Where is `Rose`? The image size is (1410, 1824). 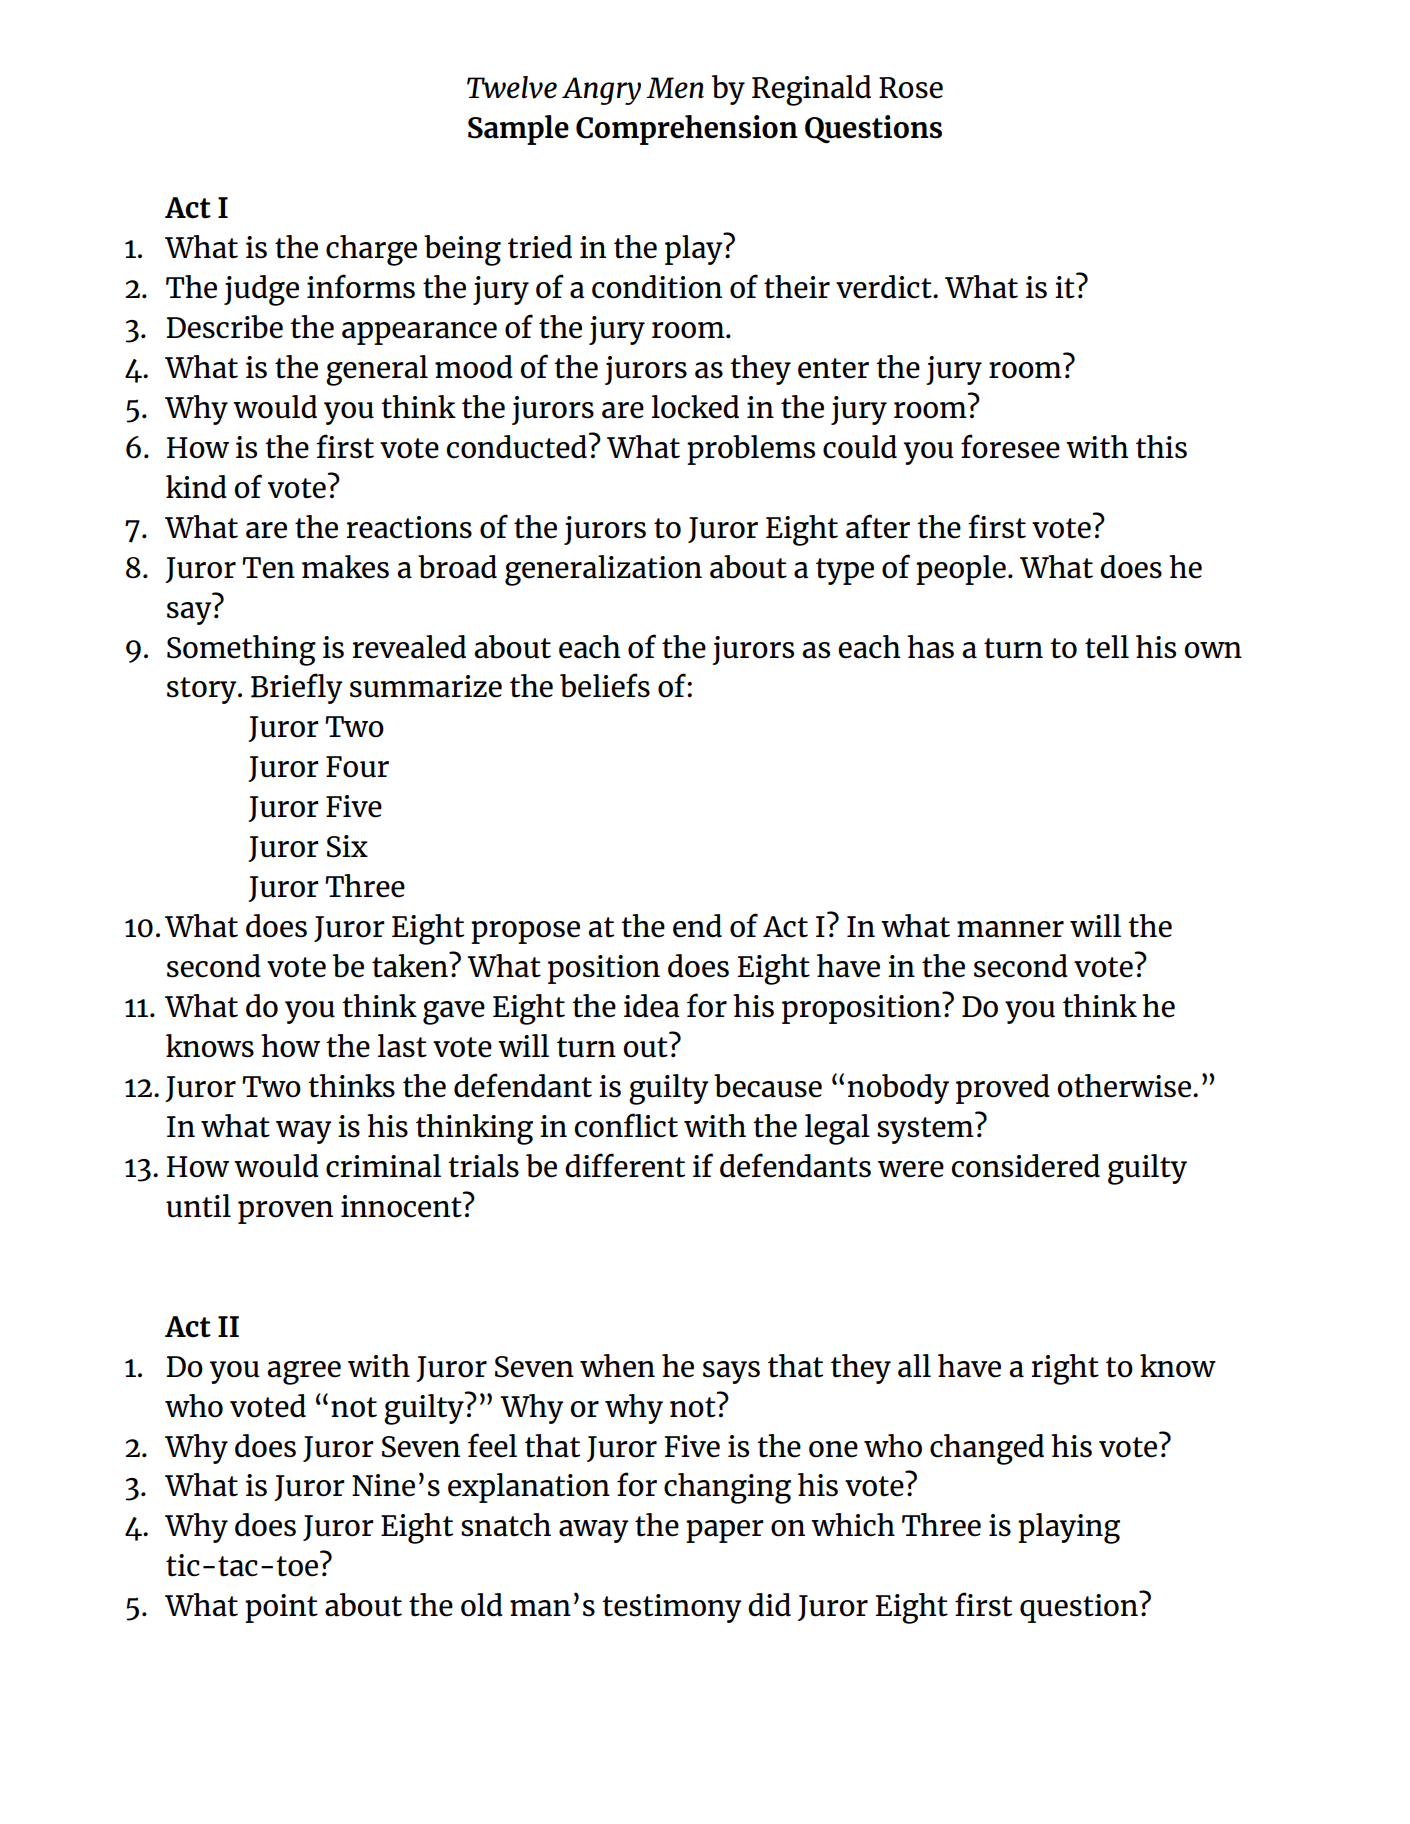 Rose is located at coordinates (911, 88).
